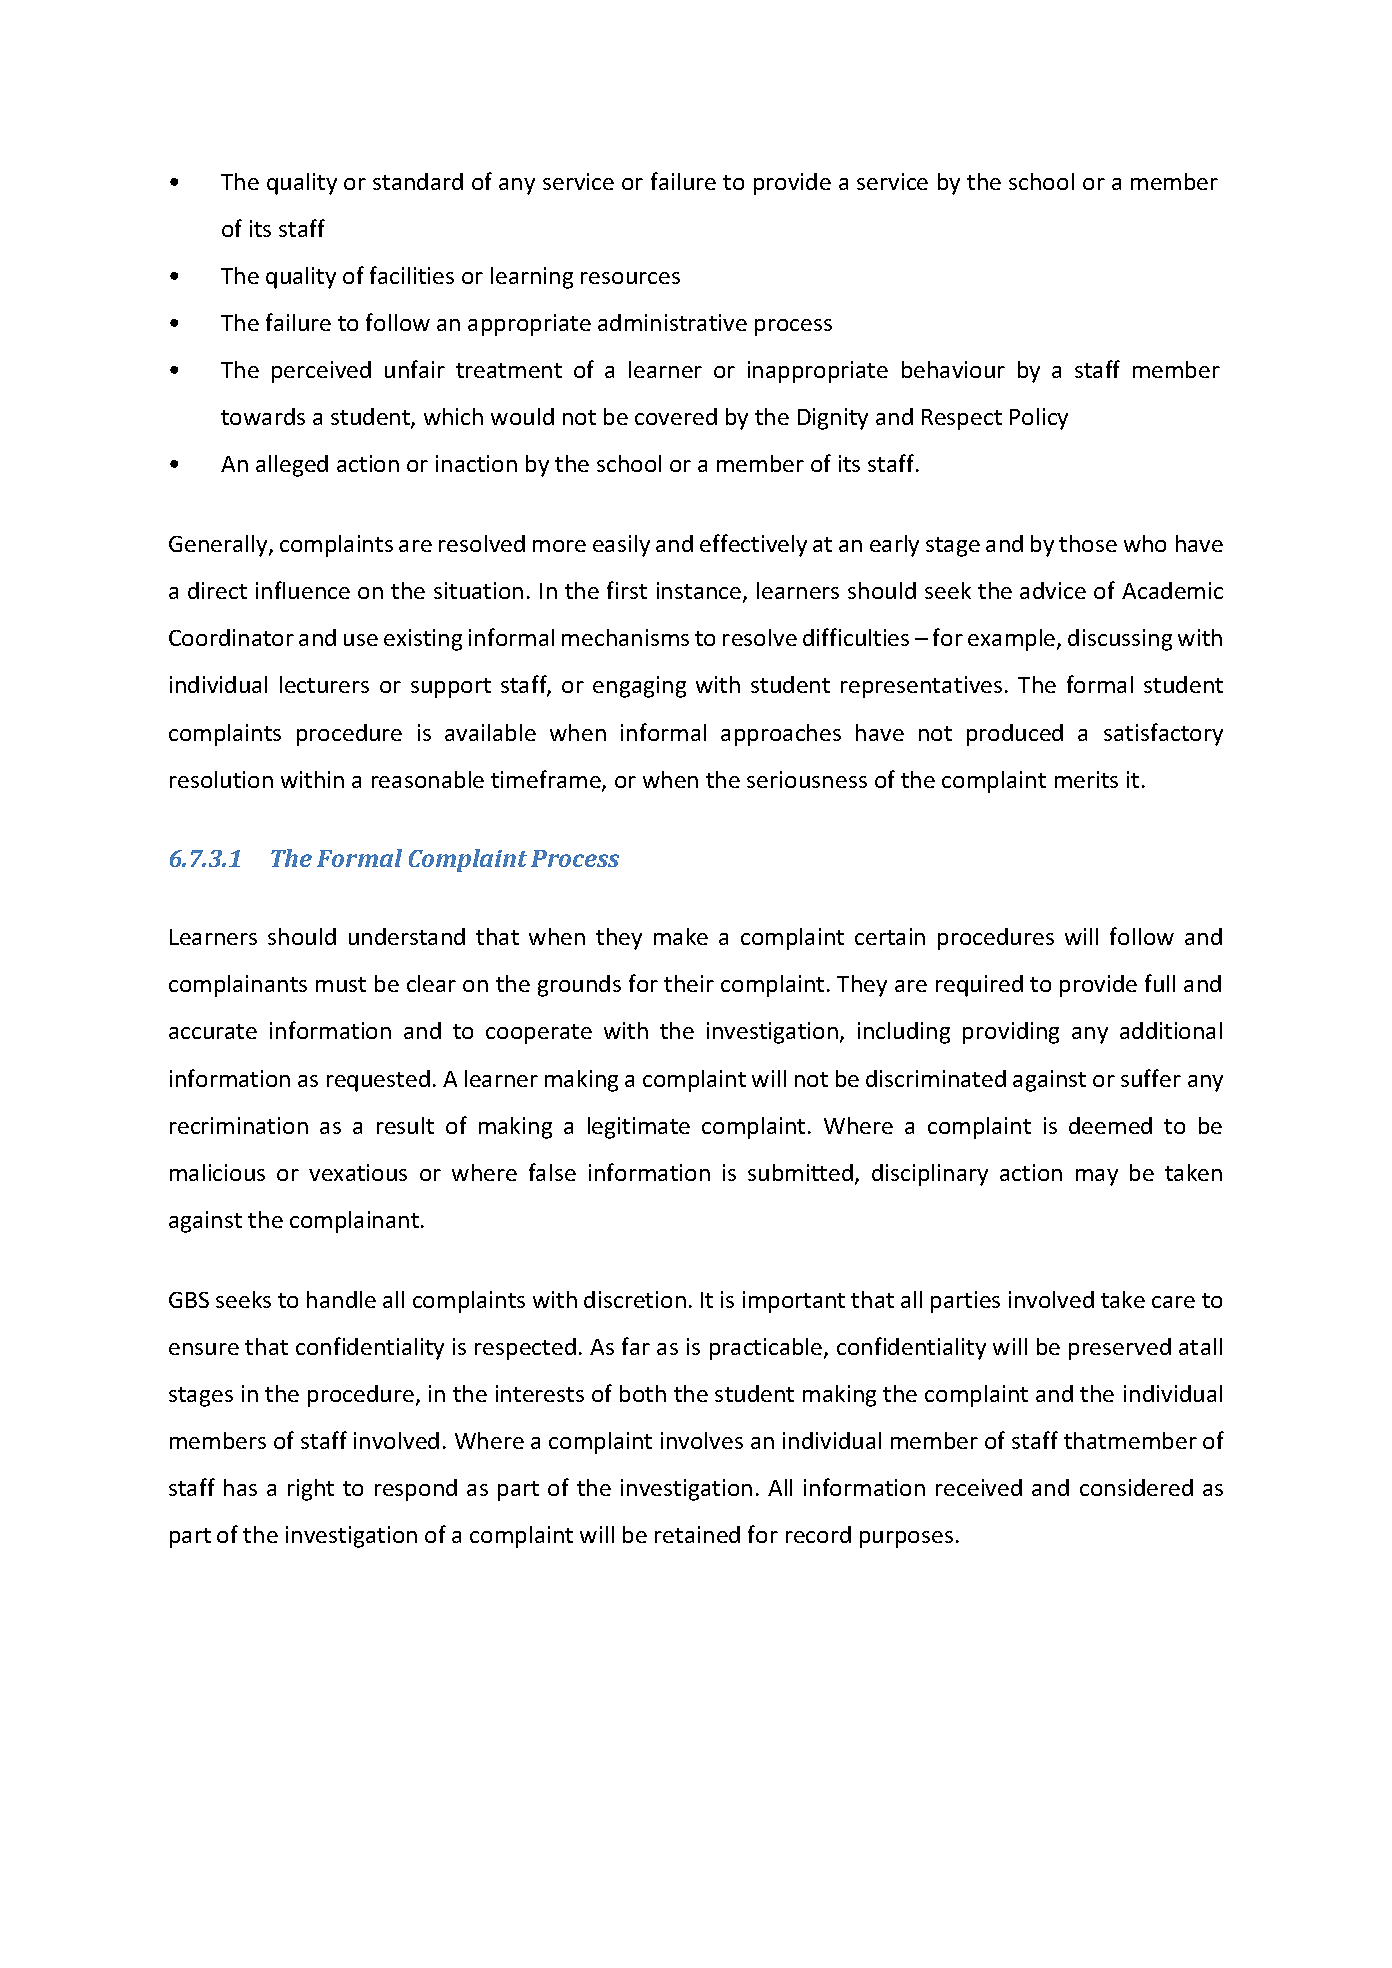  I want to click on legitimate, so click(639, 1128).
